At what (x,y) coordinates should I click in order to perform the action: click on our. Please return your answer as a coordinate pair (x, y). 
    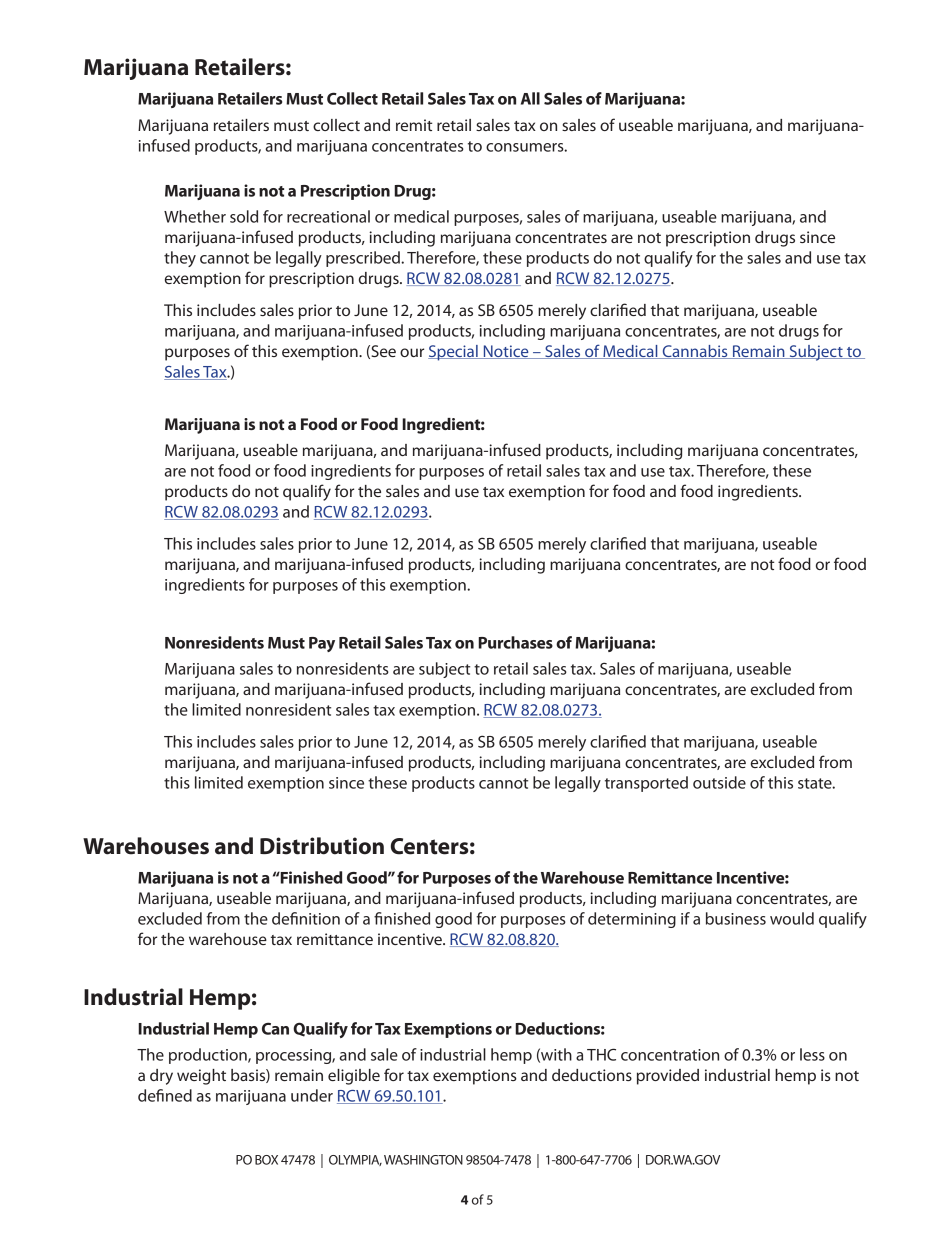
    Looking at the image, I should click on (412, 352).
